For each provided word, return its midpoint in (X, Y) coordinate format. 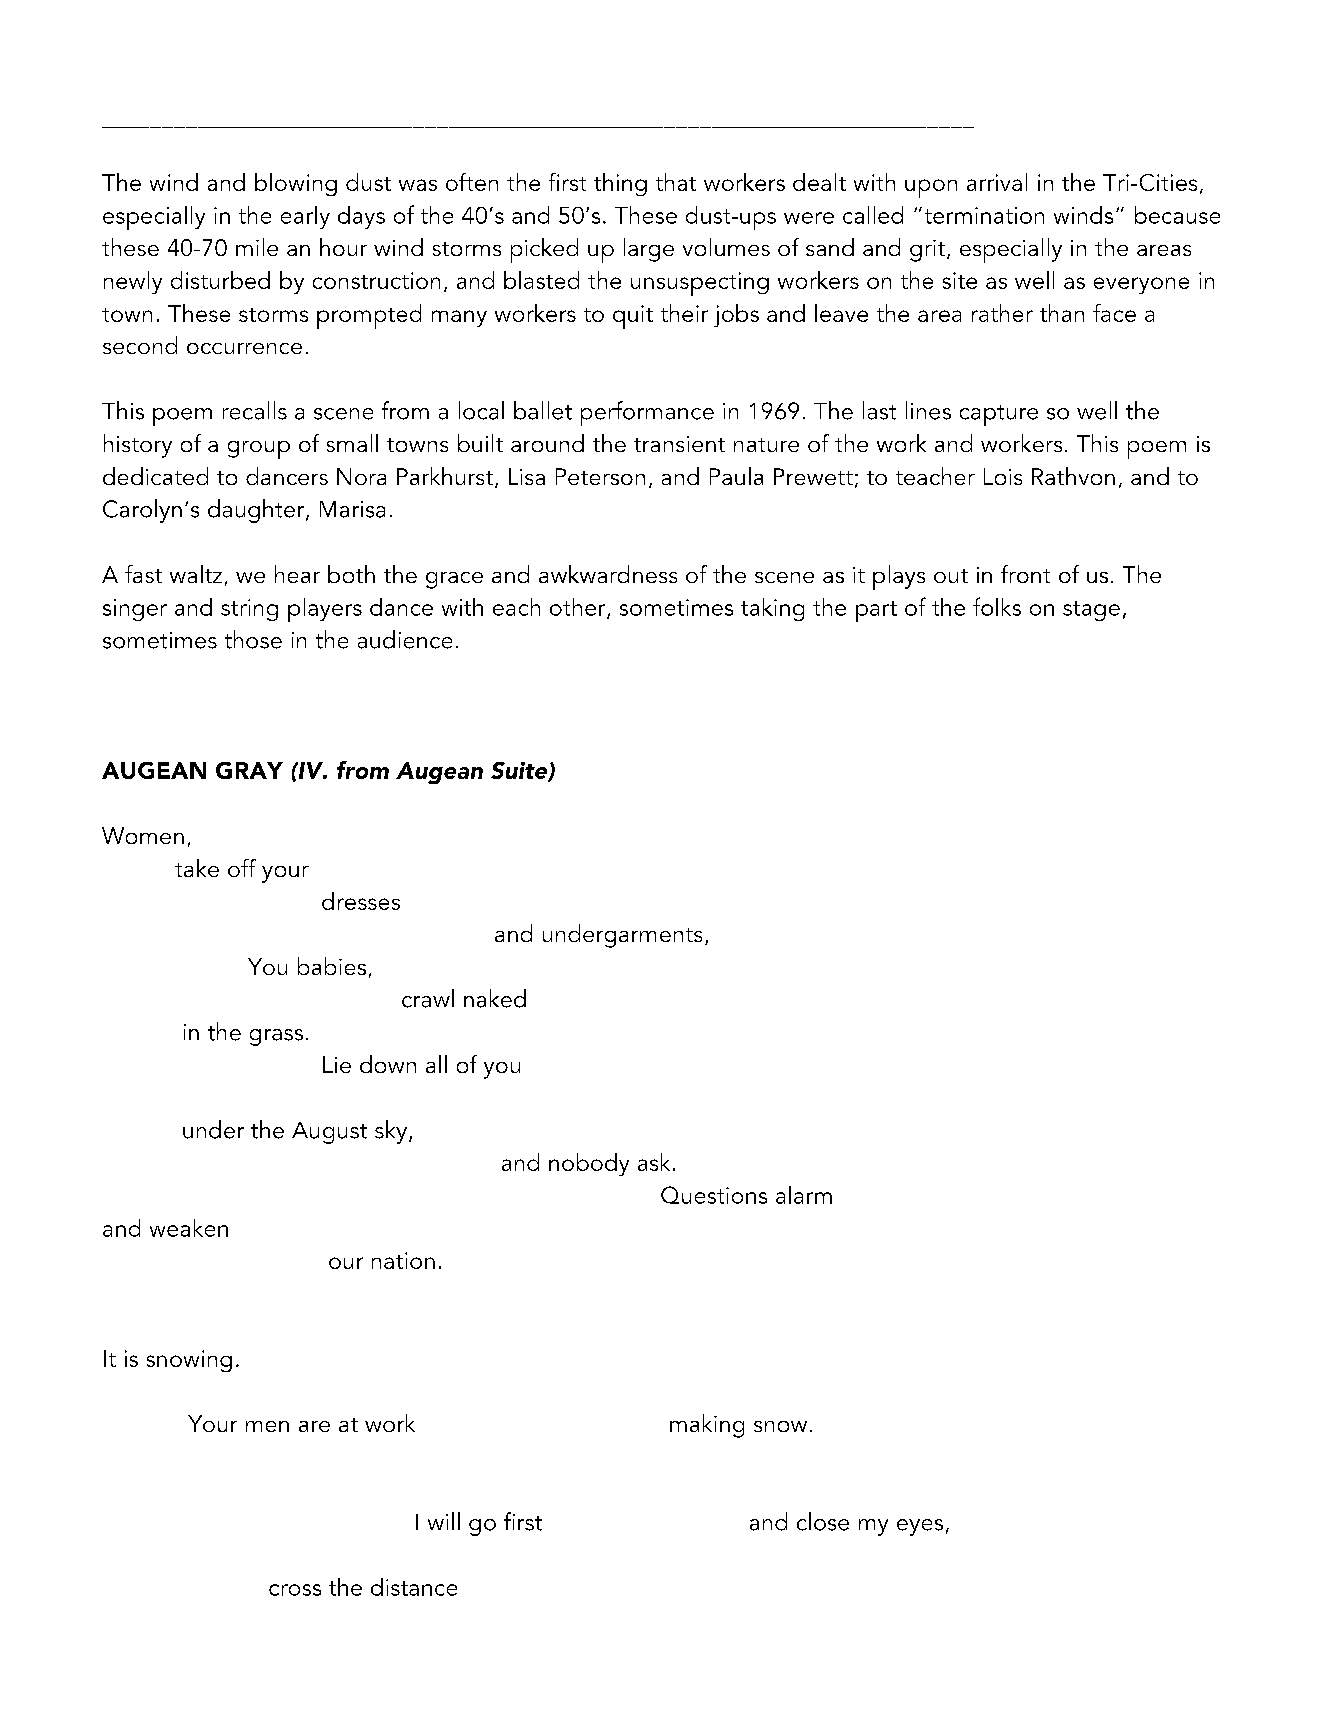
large (649, 250)
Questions (714, 1195)
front (1025, 574)
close (823, 1521)
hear (297, 574)
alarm (804, 1195)
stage (1091, 611)
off (242, 868)
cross (295, 1590)
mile (257, 247)
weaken (189, 1228)
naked (495, 998)
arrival (997, 182)
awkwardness (608, 574)
